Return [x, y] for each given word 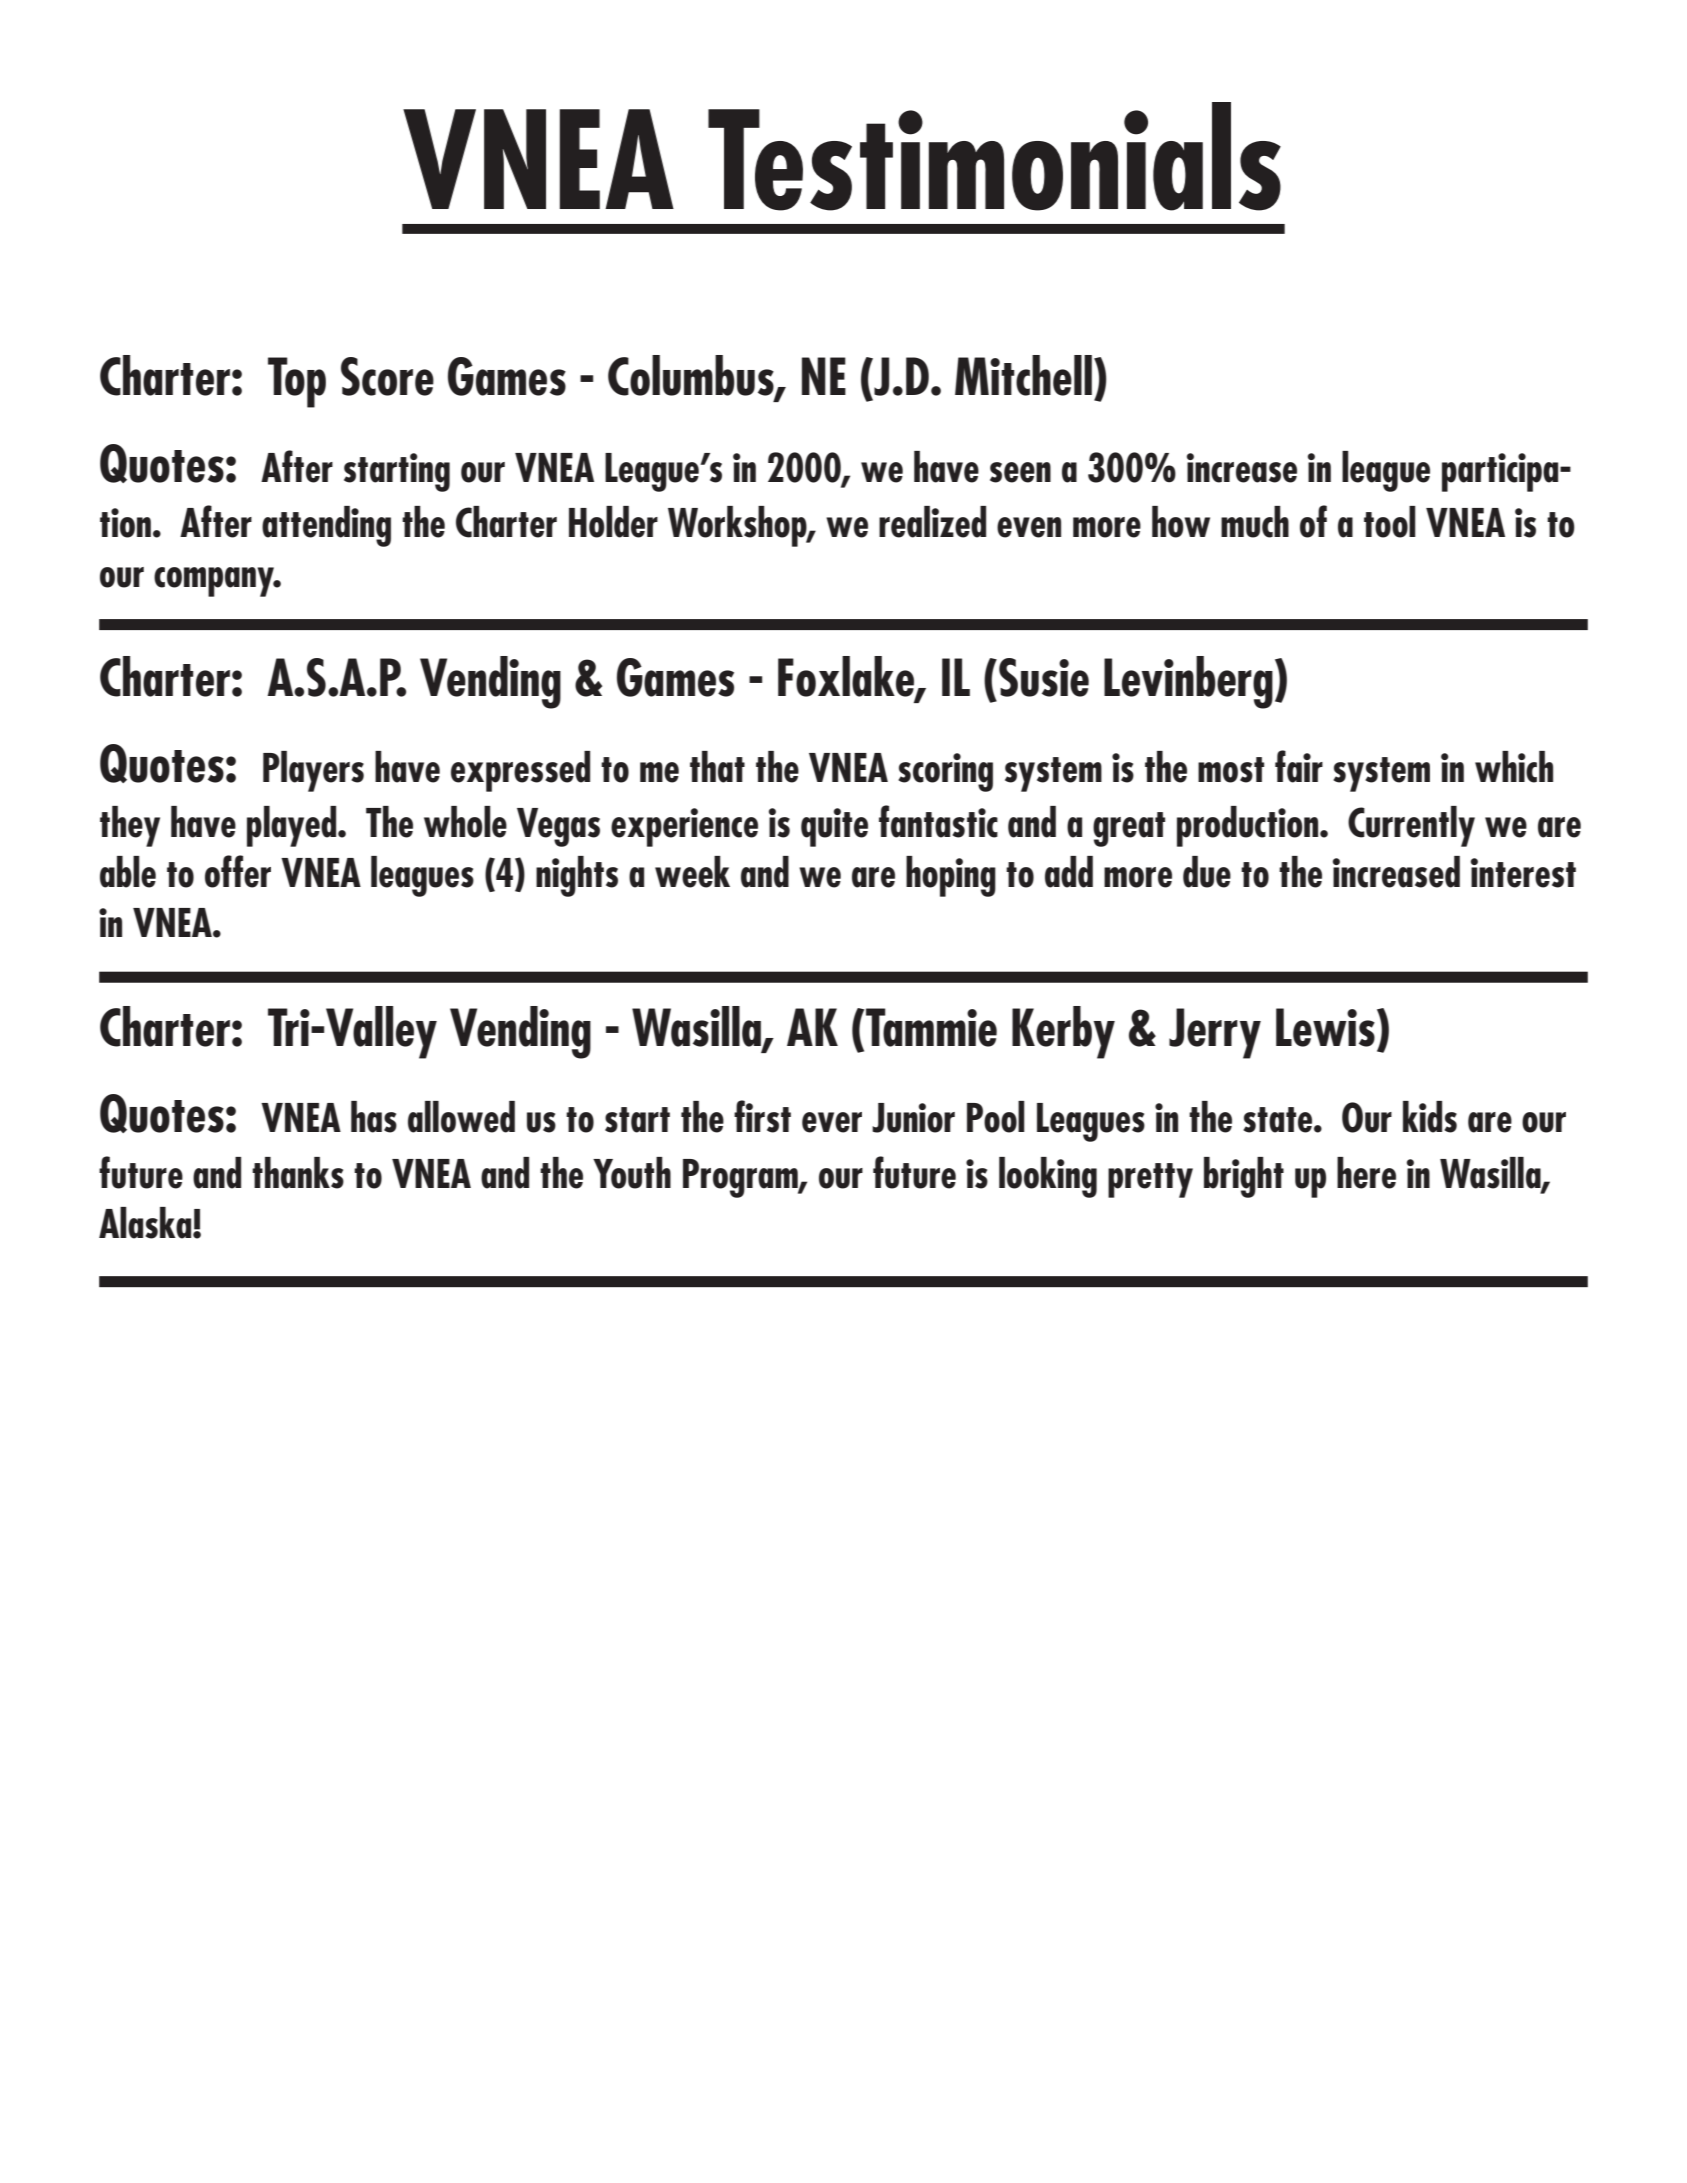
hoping [951, 876]
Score [387, 376]
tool [1390, 522]
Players [313, 771]
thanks [298, 1173]
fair [1299, 766]
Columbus [692, 376]
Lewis [1325, 1027]
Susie [1044, 677]
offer [238, 871]
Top [297, 382]
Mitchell [1023, 375]
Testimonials [994, 156]
